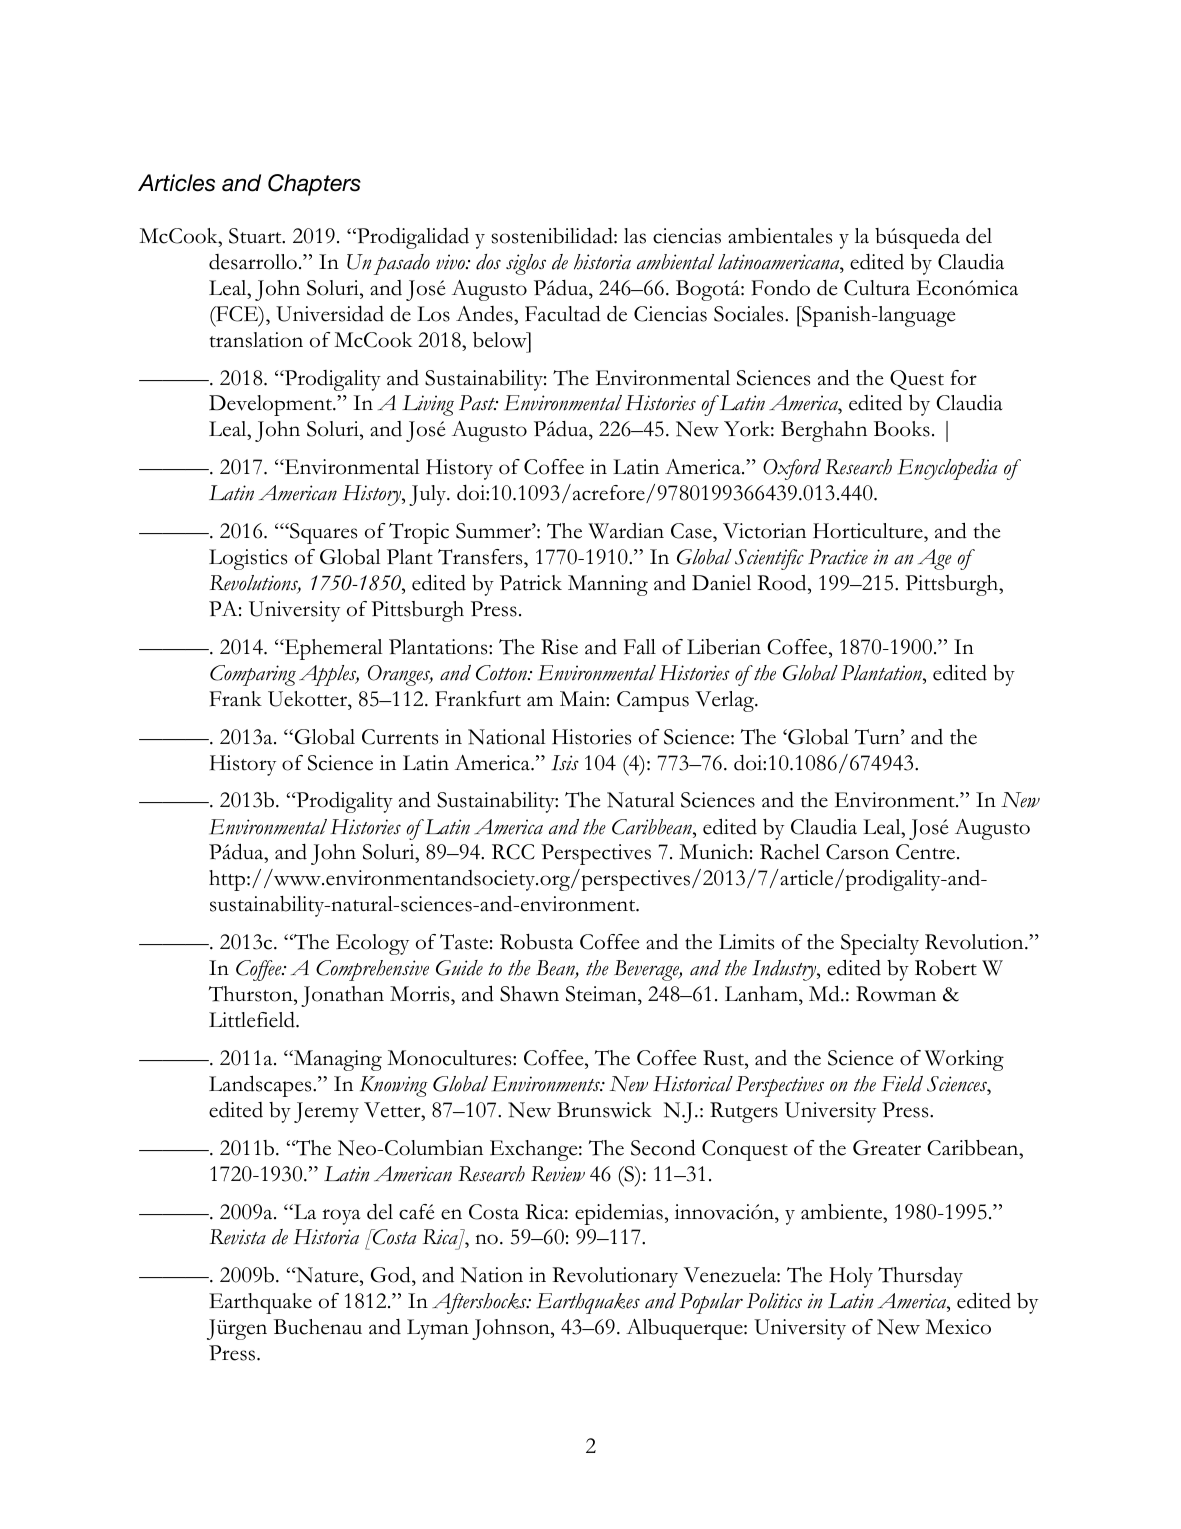  I want to click on Turn, so click(878, 737).
